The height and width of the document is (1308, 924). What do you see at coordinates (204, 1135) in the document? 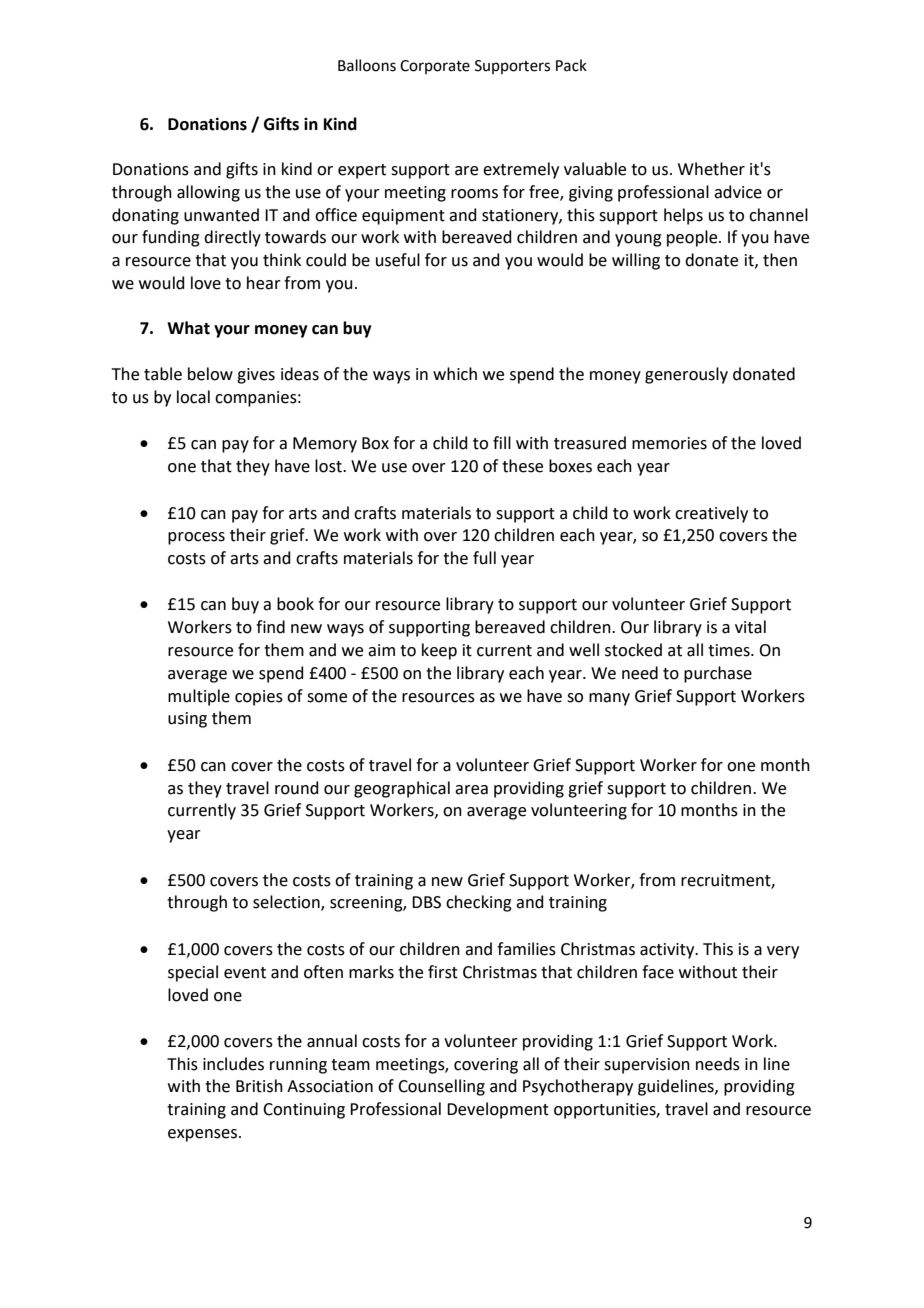
I see `expenses` at bounding box center [204, 1135].
